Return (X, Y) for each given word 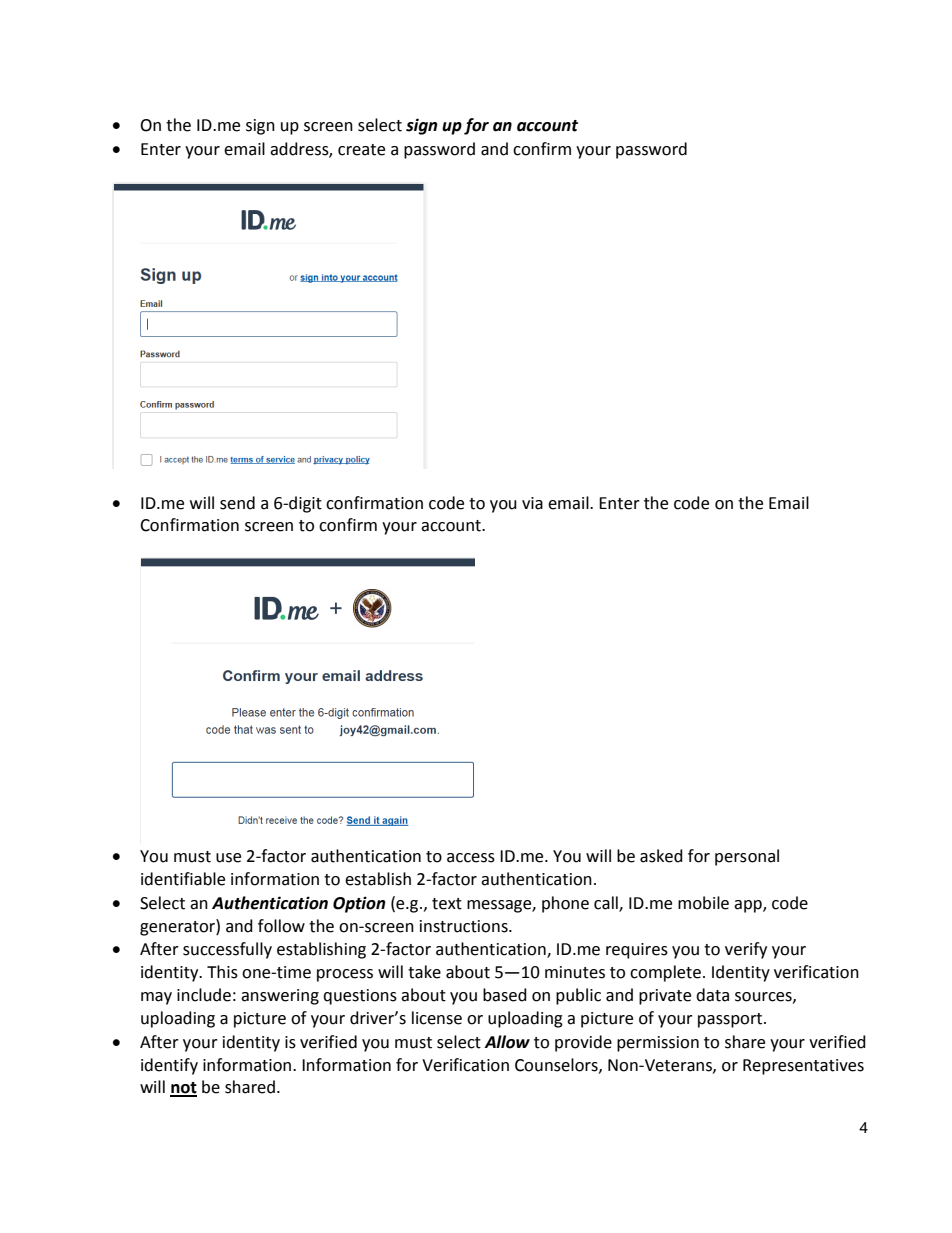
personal (747, 857)
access (471, 858)
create (361, 150)
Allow (507, 1042)
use (228, 858)
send (237, 503)
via (532, 503)
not (183, 1089)
